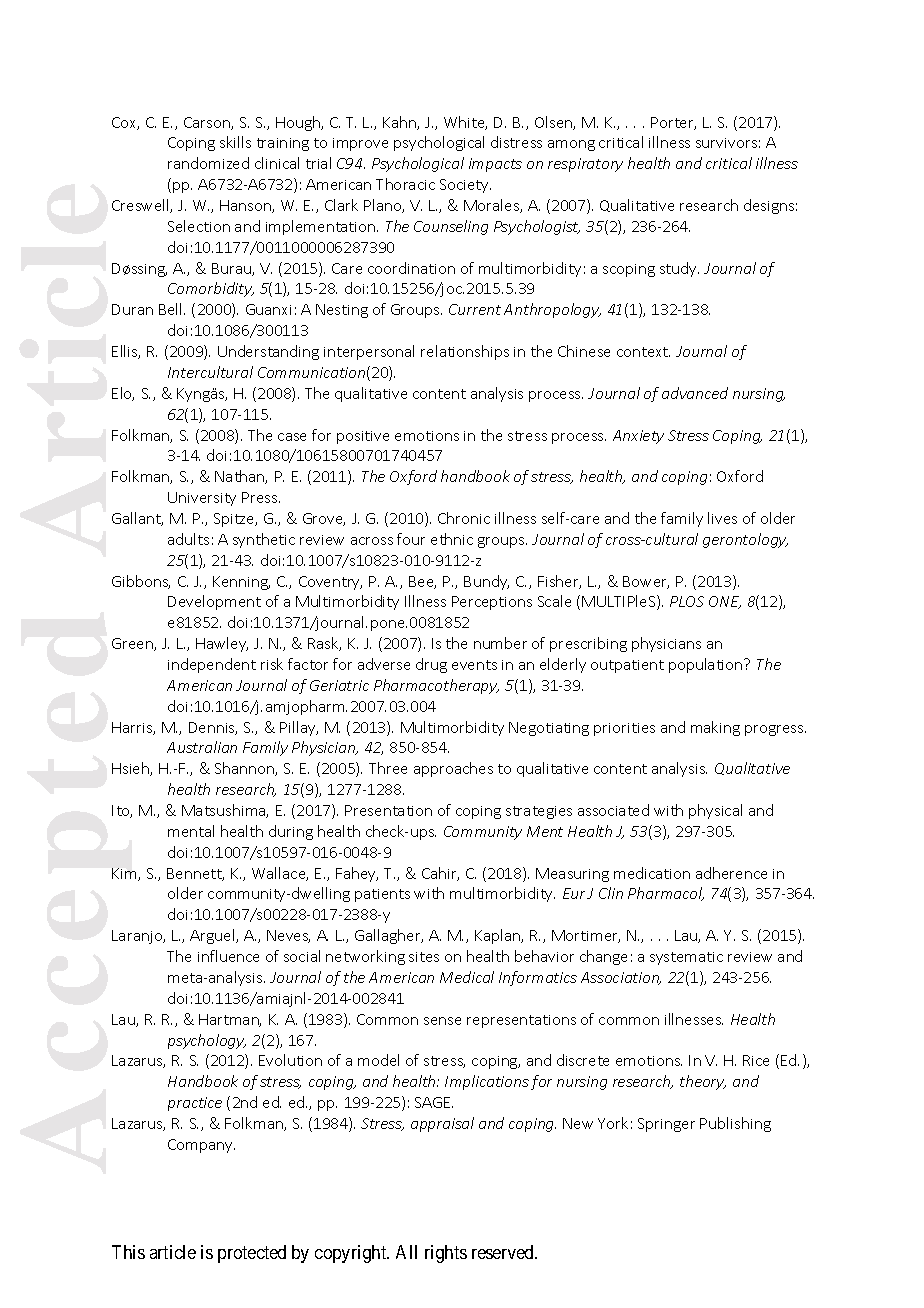 The width and height of the document is (924, 1308). I want to click on Society, so click(465, 186).
